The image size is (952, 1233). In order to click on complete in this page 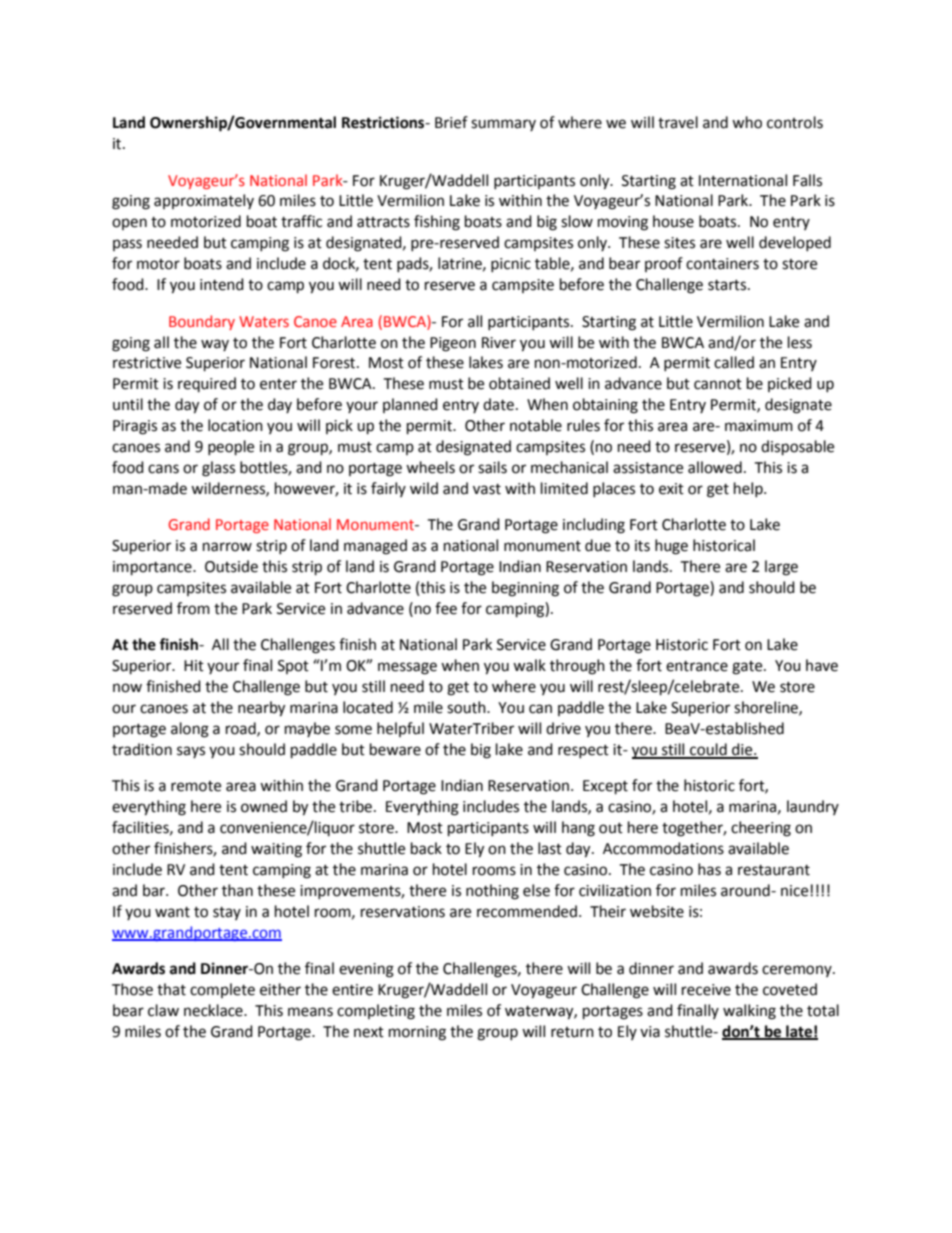, I will do `click(222, 990)`.
